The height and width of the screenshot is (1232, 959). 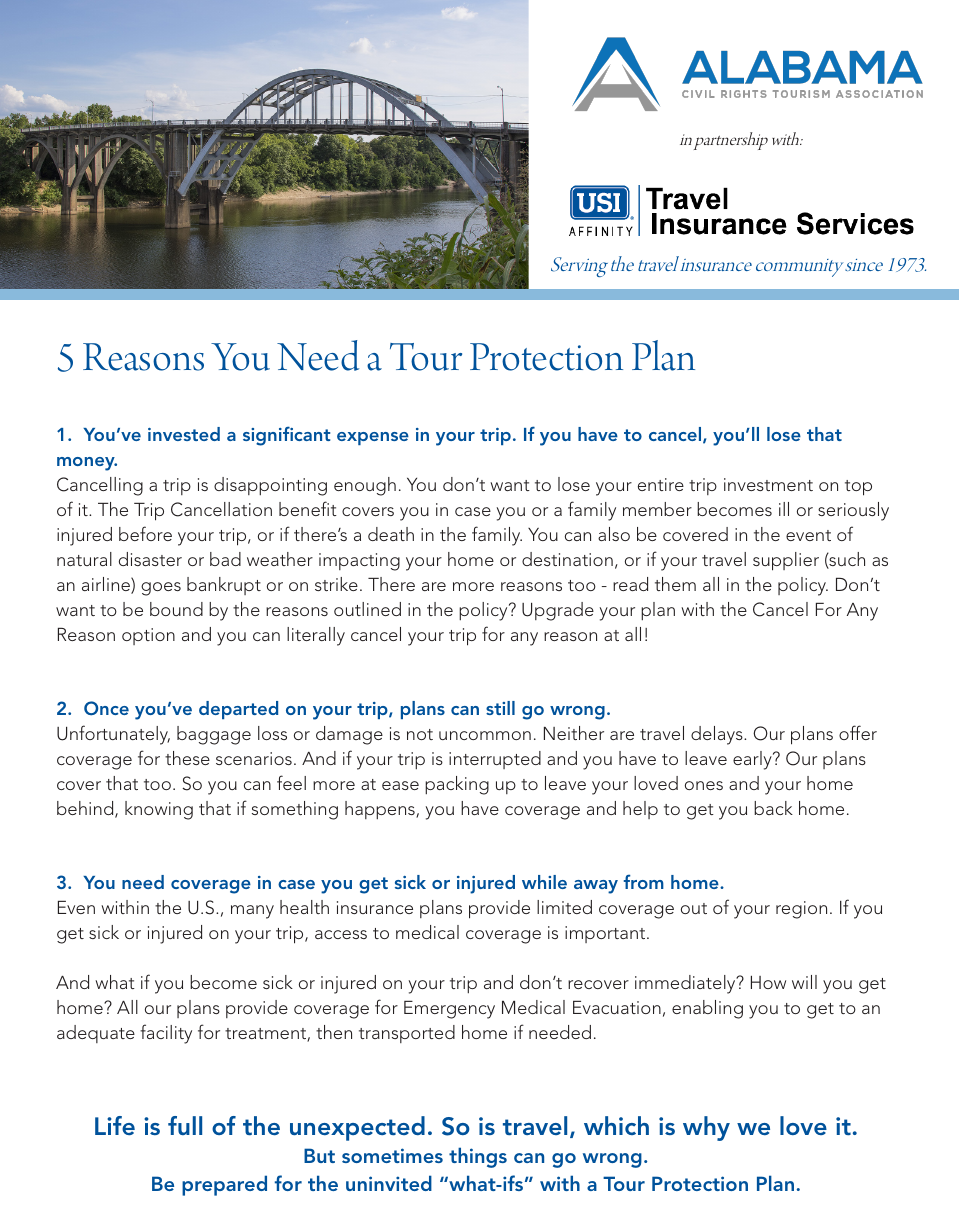 I want to click on still, so click(x=500, y=708).
